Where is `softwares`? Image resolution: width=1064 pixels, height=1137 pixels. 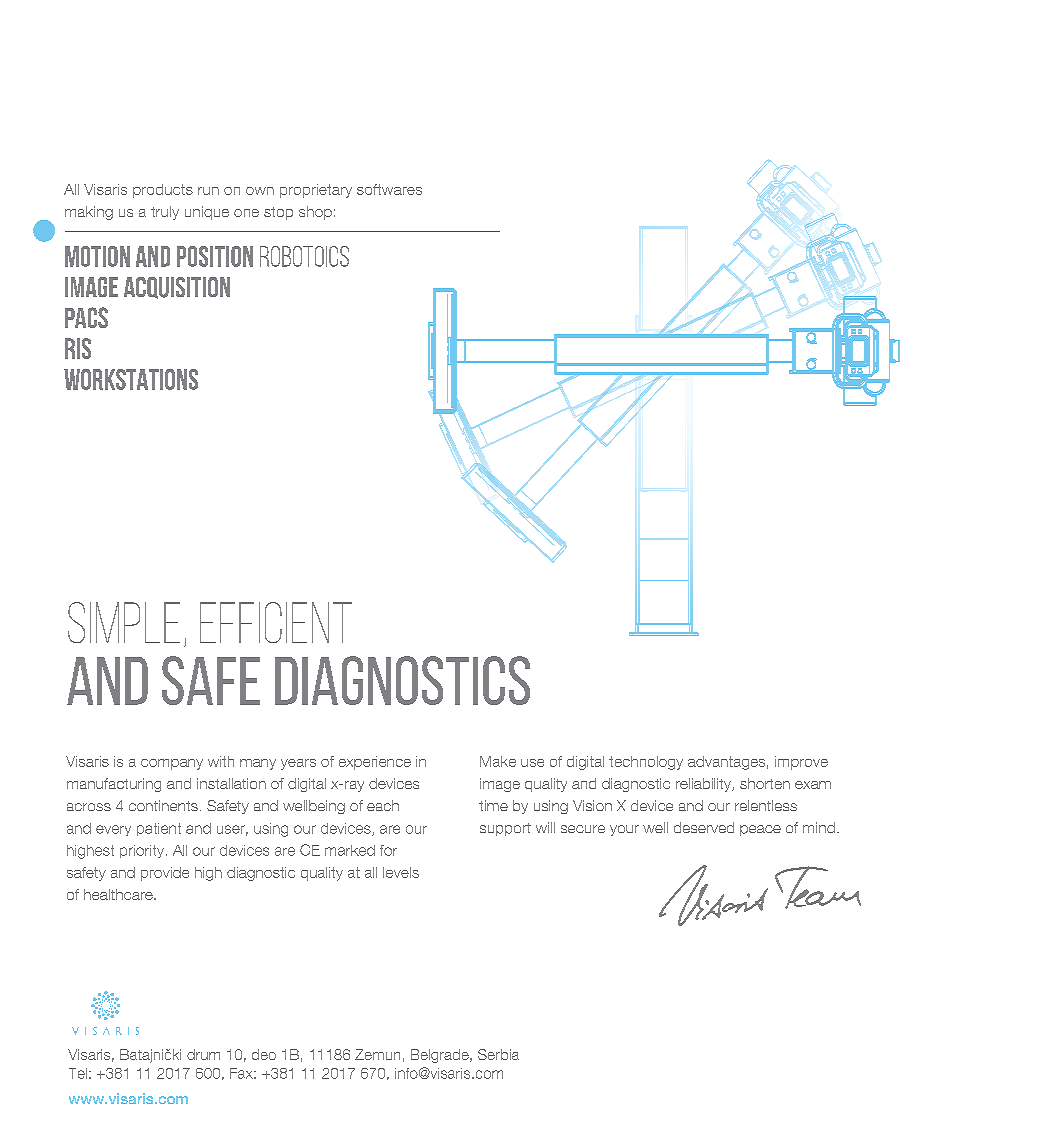
softwares is located at coordinates (389, 189).
